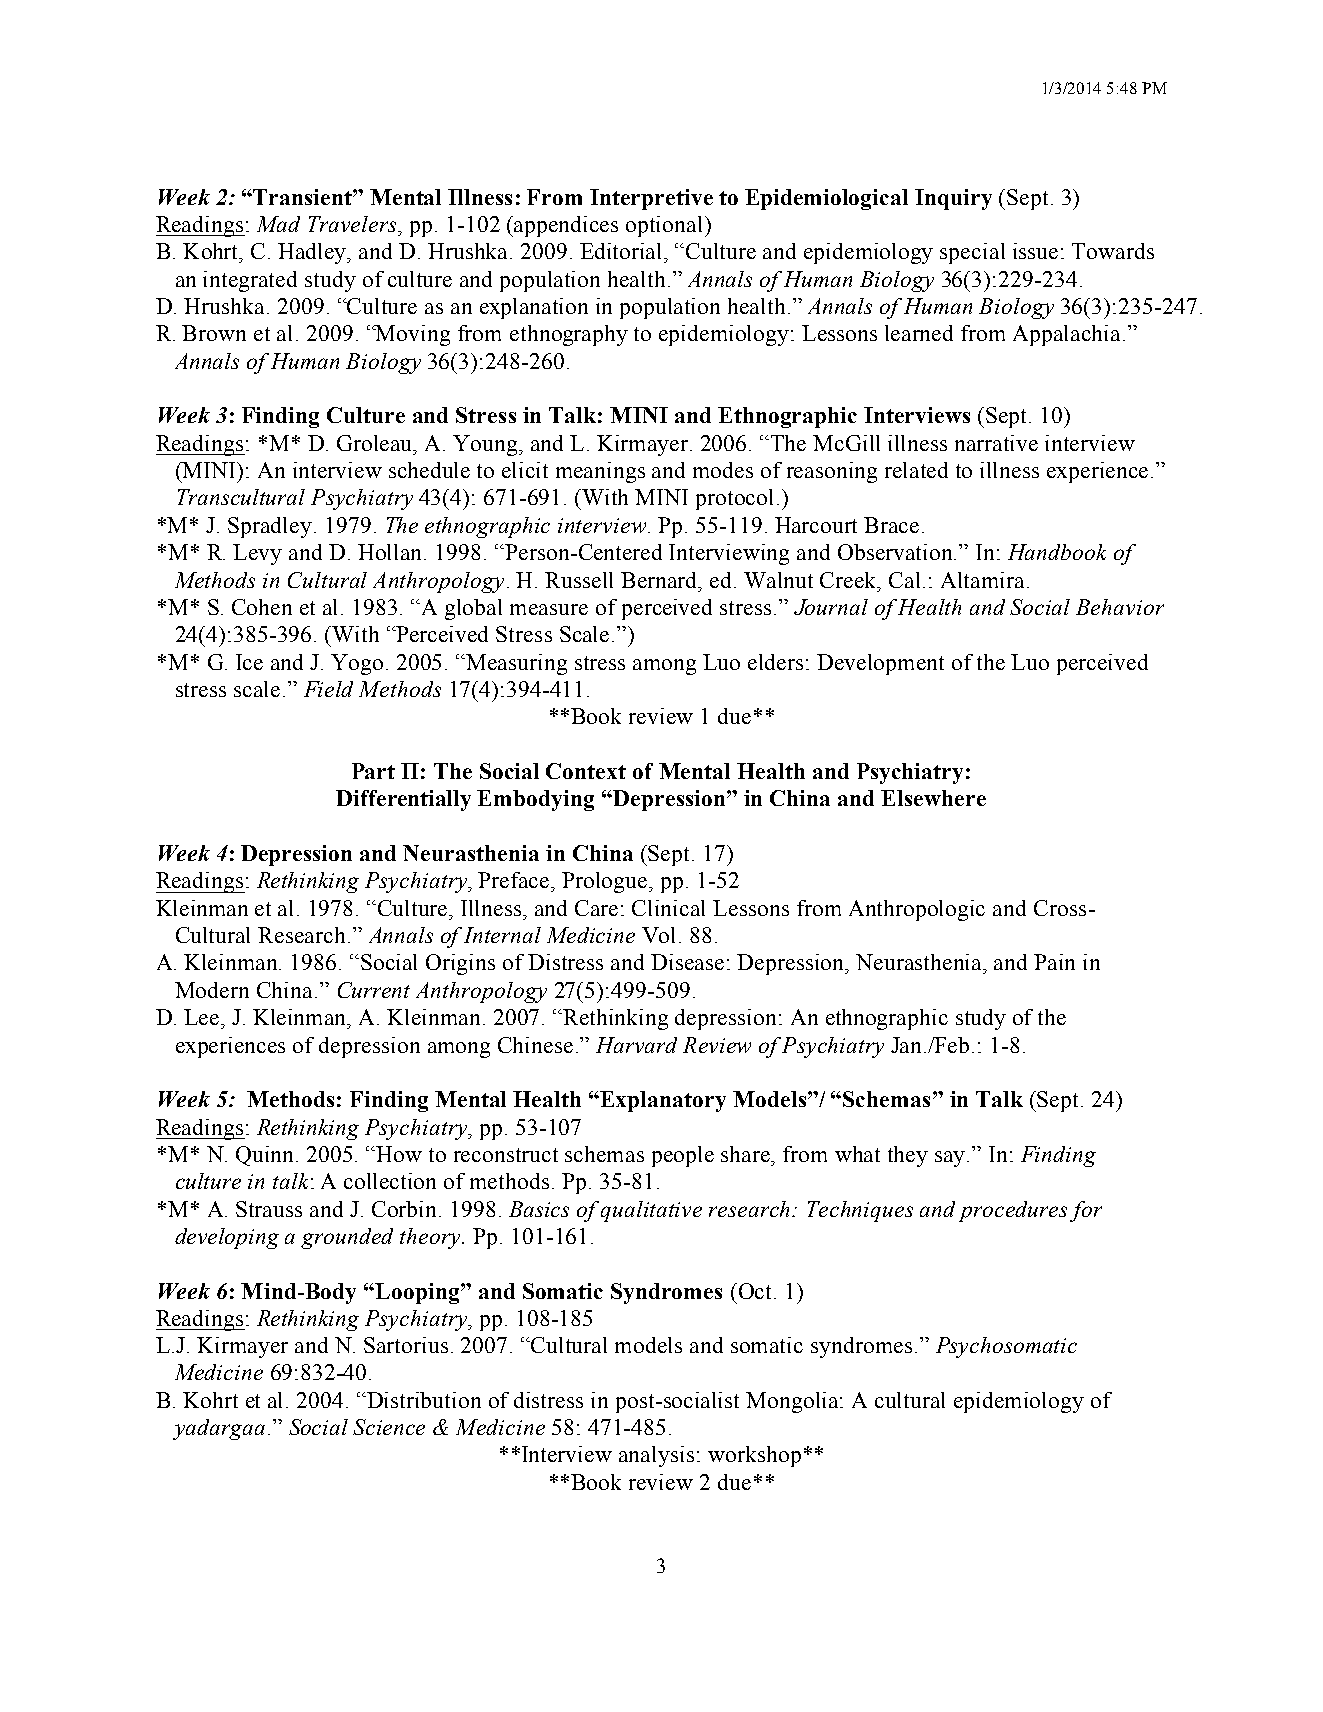 This screenshot has width=1323, height=1712. Describe the element at coordinates (933, 798) in the screenshot. I see `Elsewhere` at that location.
